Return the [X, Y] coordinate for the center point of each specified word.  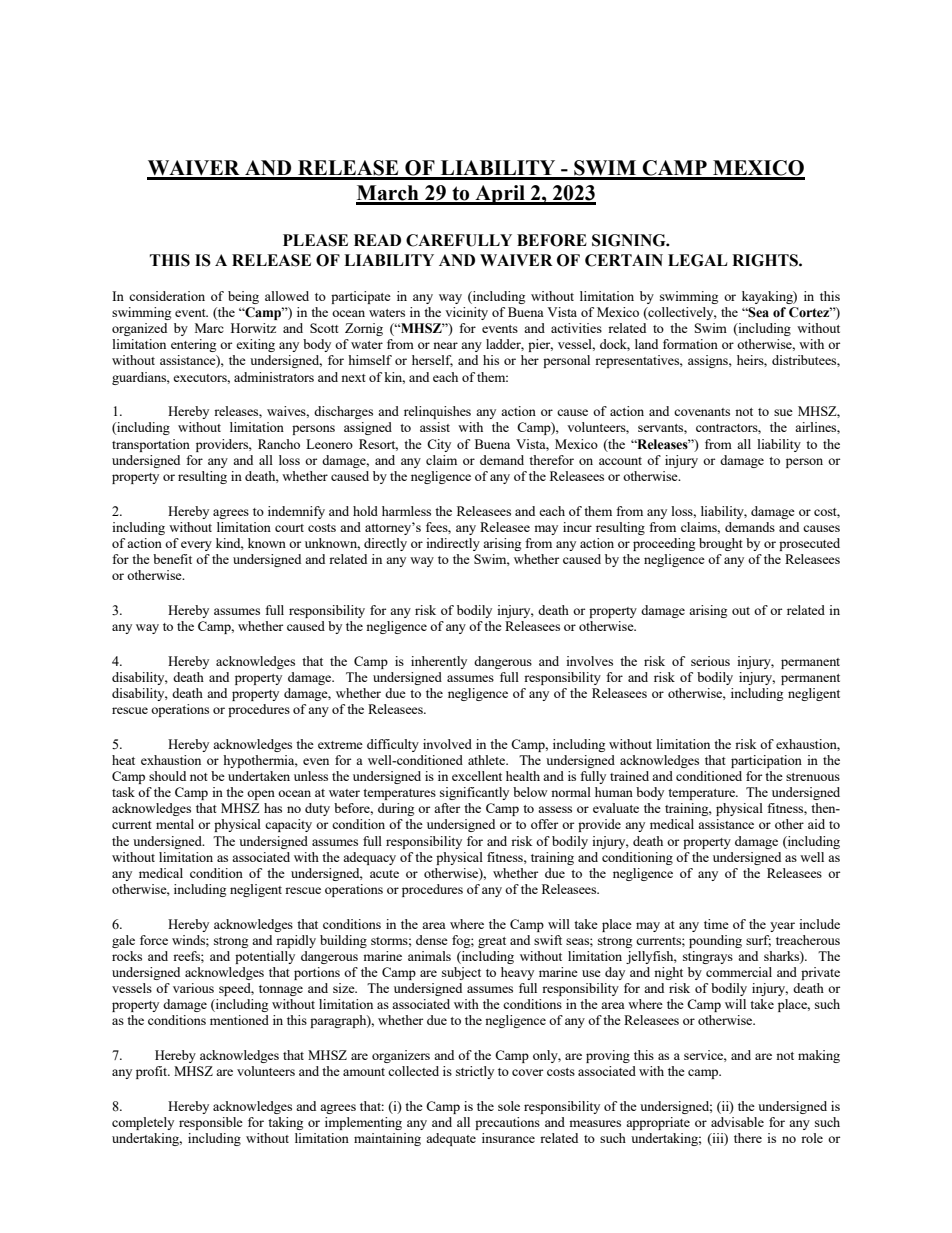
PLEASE [315, 240]
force [154, 940]
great [492, 942]
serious [710, 661]
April [500, 195]
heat [123, 760]
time [716, 924]
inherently [439, 662]
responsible [211, 1123]
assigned [368, 428]
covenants [702, 412]
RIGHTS [766, 260]
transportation [151, 445]
